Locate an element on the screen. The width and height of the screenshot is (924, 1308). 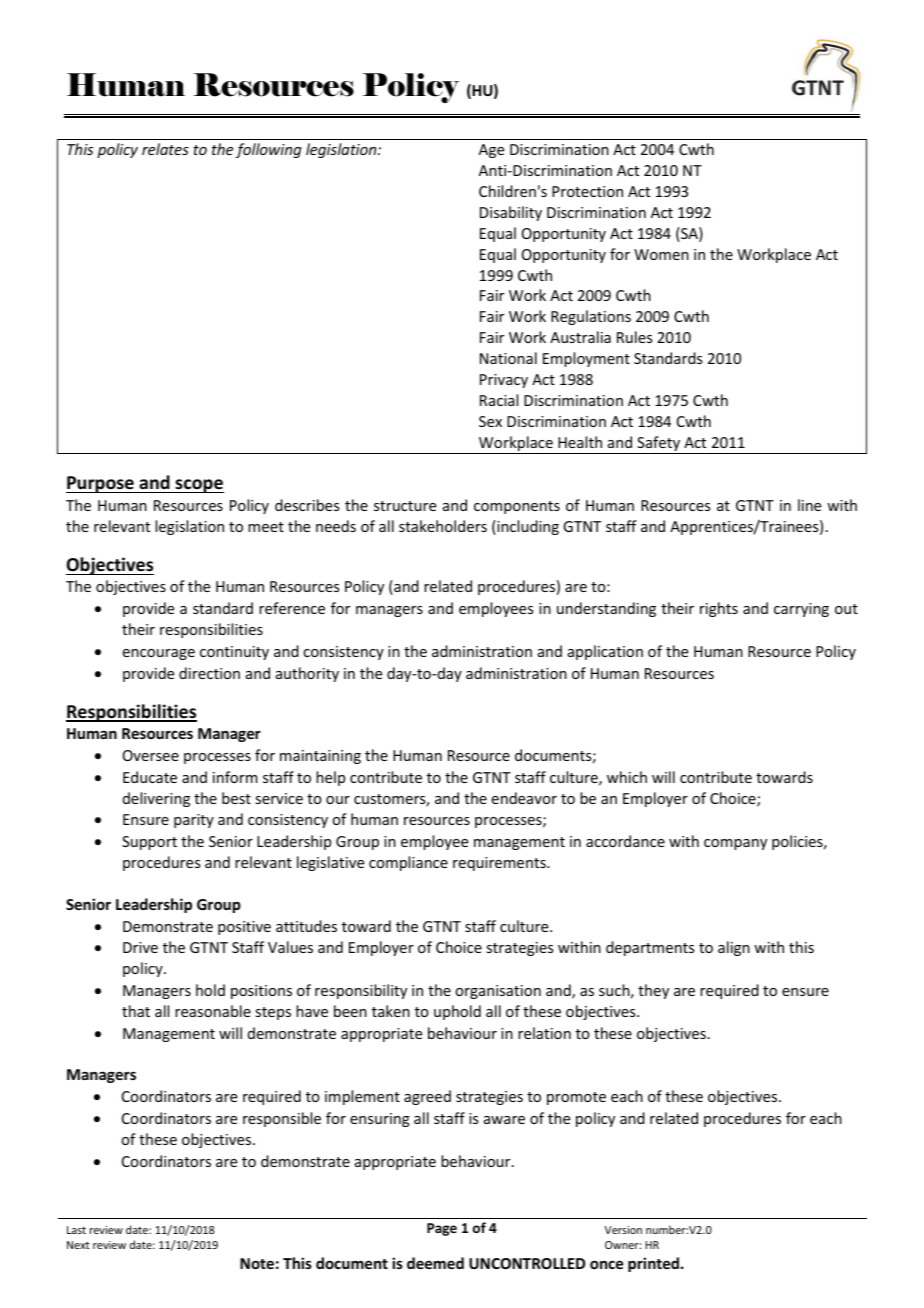
Drive is located at coordinates (140, 947).
